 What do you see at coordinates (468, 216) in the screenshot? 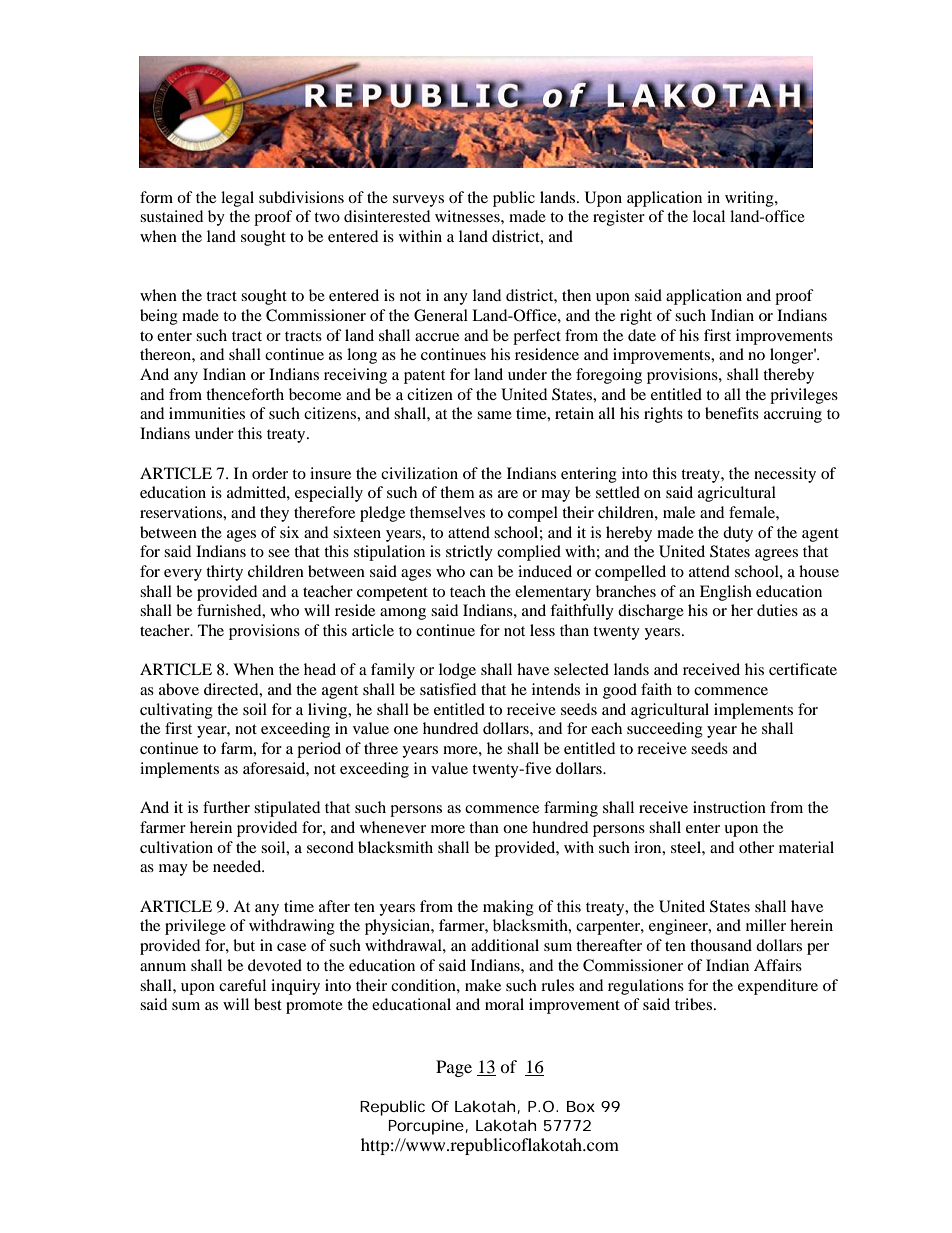
I see `witnesses` at bounding box center [468, 216].
